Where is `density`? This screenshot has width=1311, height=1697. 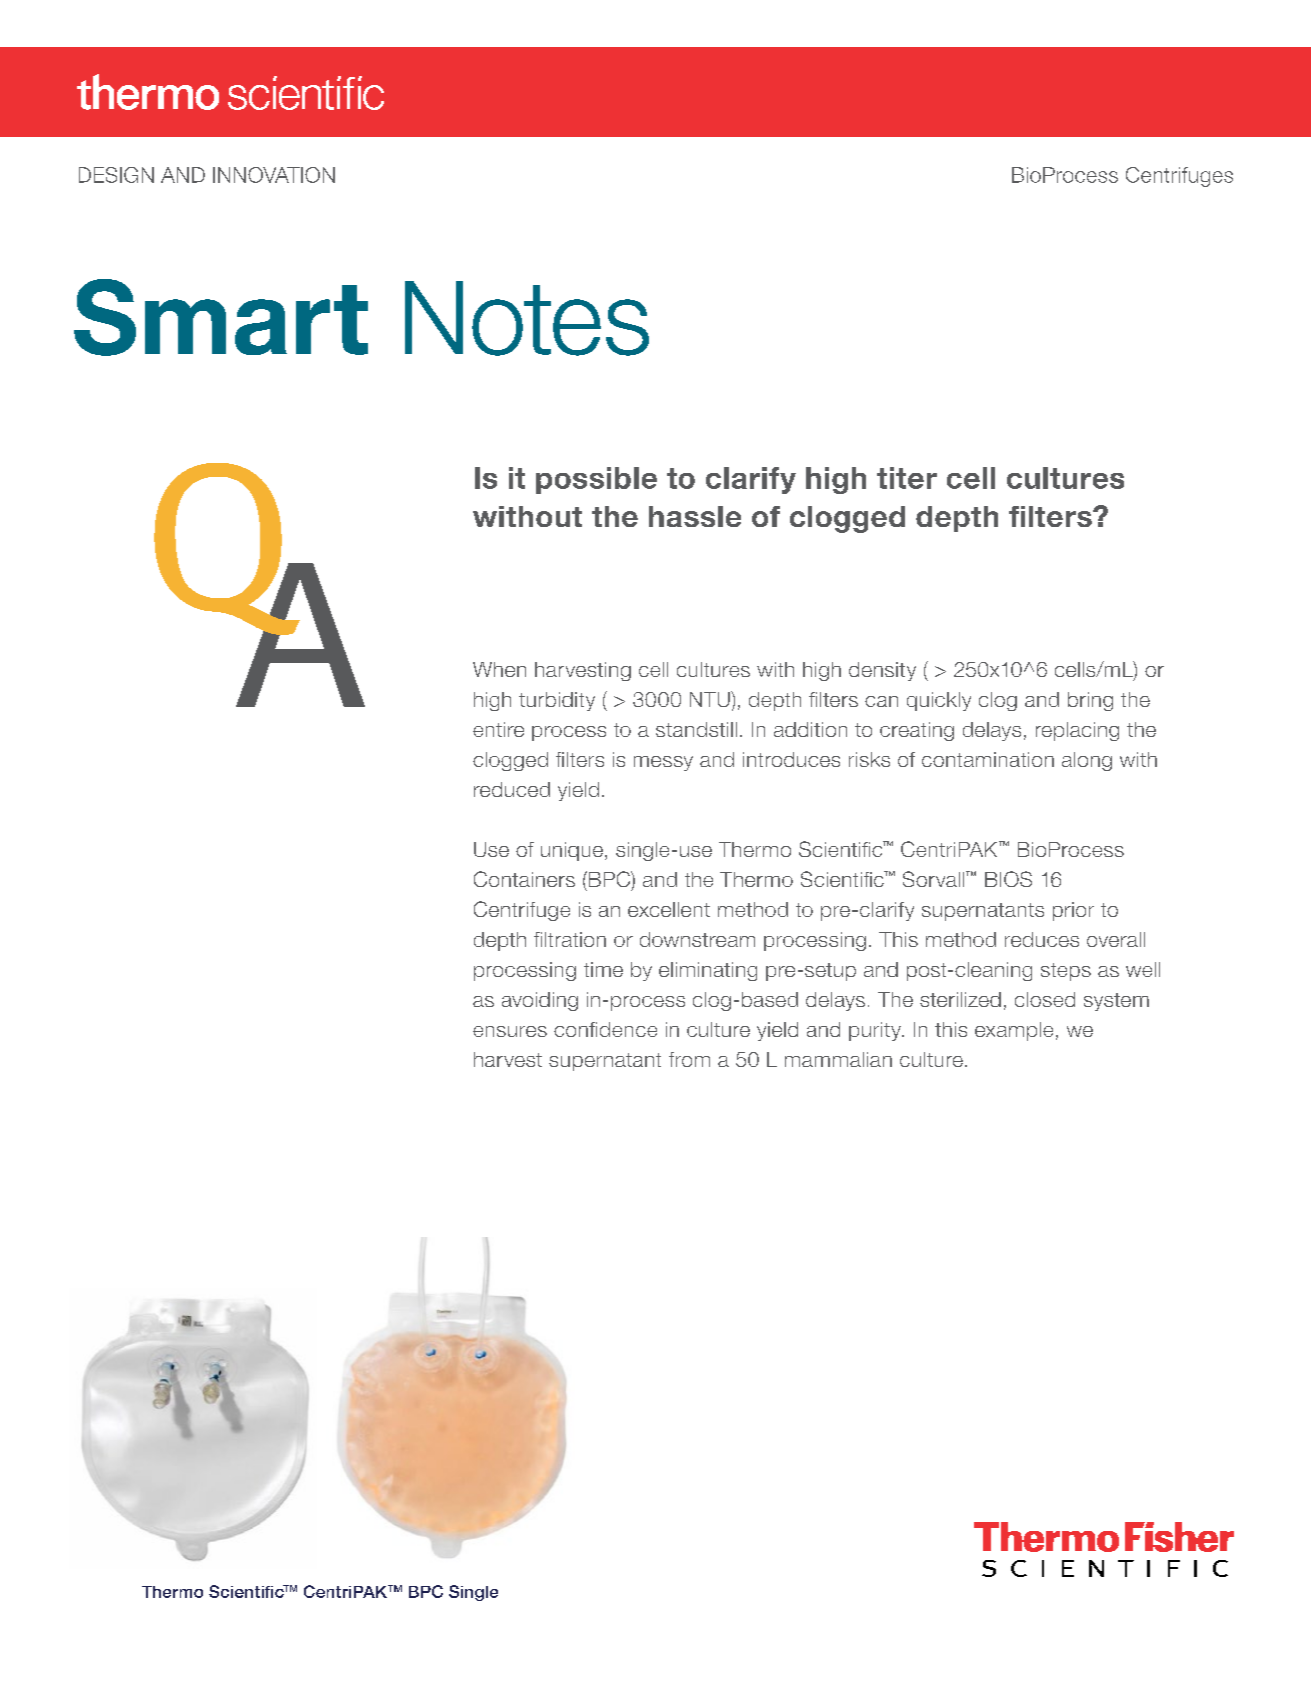 density is located at coordinates (882, 671).
